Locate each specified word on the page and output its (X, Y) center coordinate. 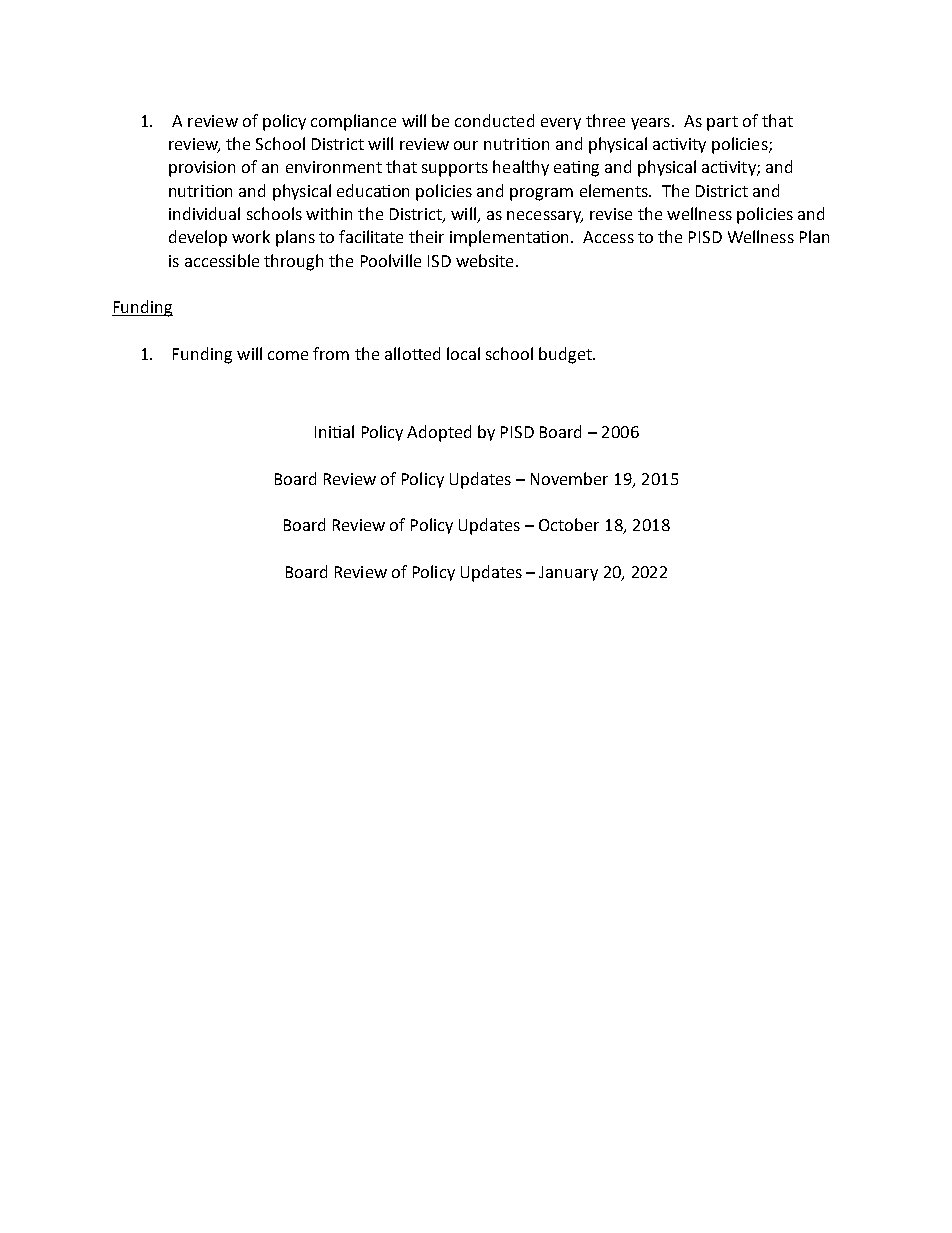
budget (566, 355)
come (288, 355)
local (463, 353)
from (331, 353)
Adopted (439, 433)
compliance (353, 122)
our (466, 145)
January (568, 573)
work (251, 236)
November (569, 478)
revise (611, 214)
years (652, 124)
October (569, 524)
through (293, 262)
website (484, 260)
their (426, 236)
